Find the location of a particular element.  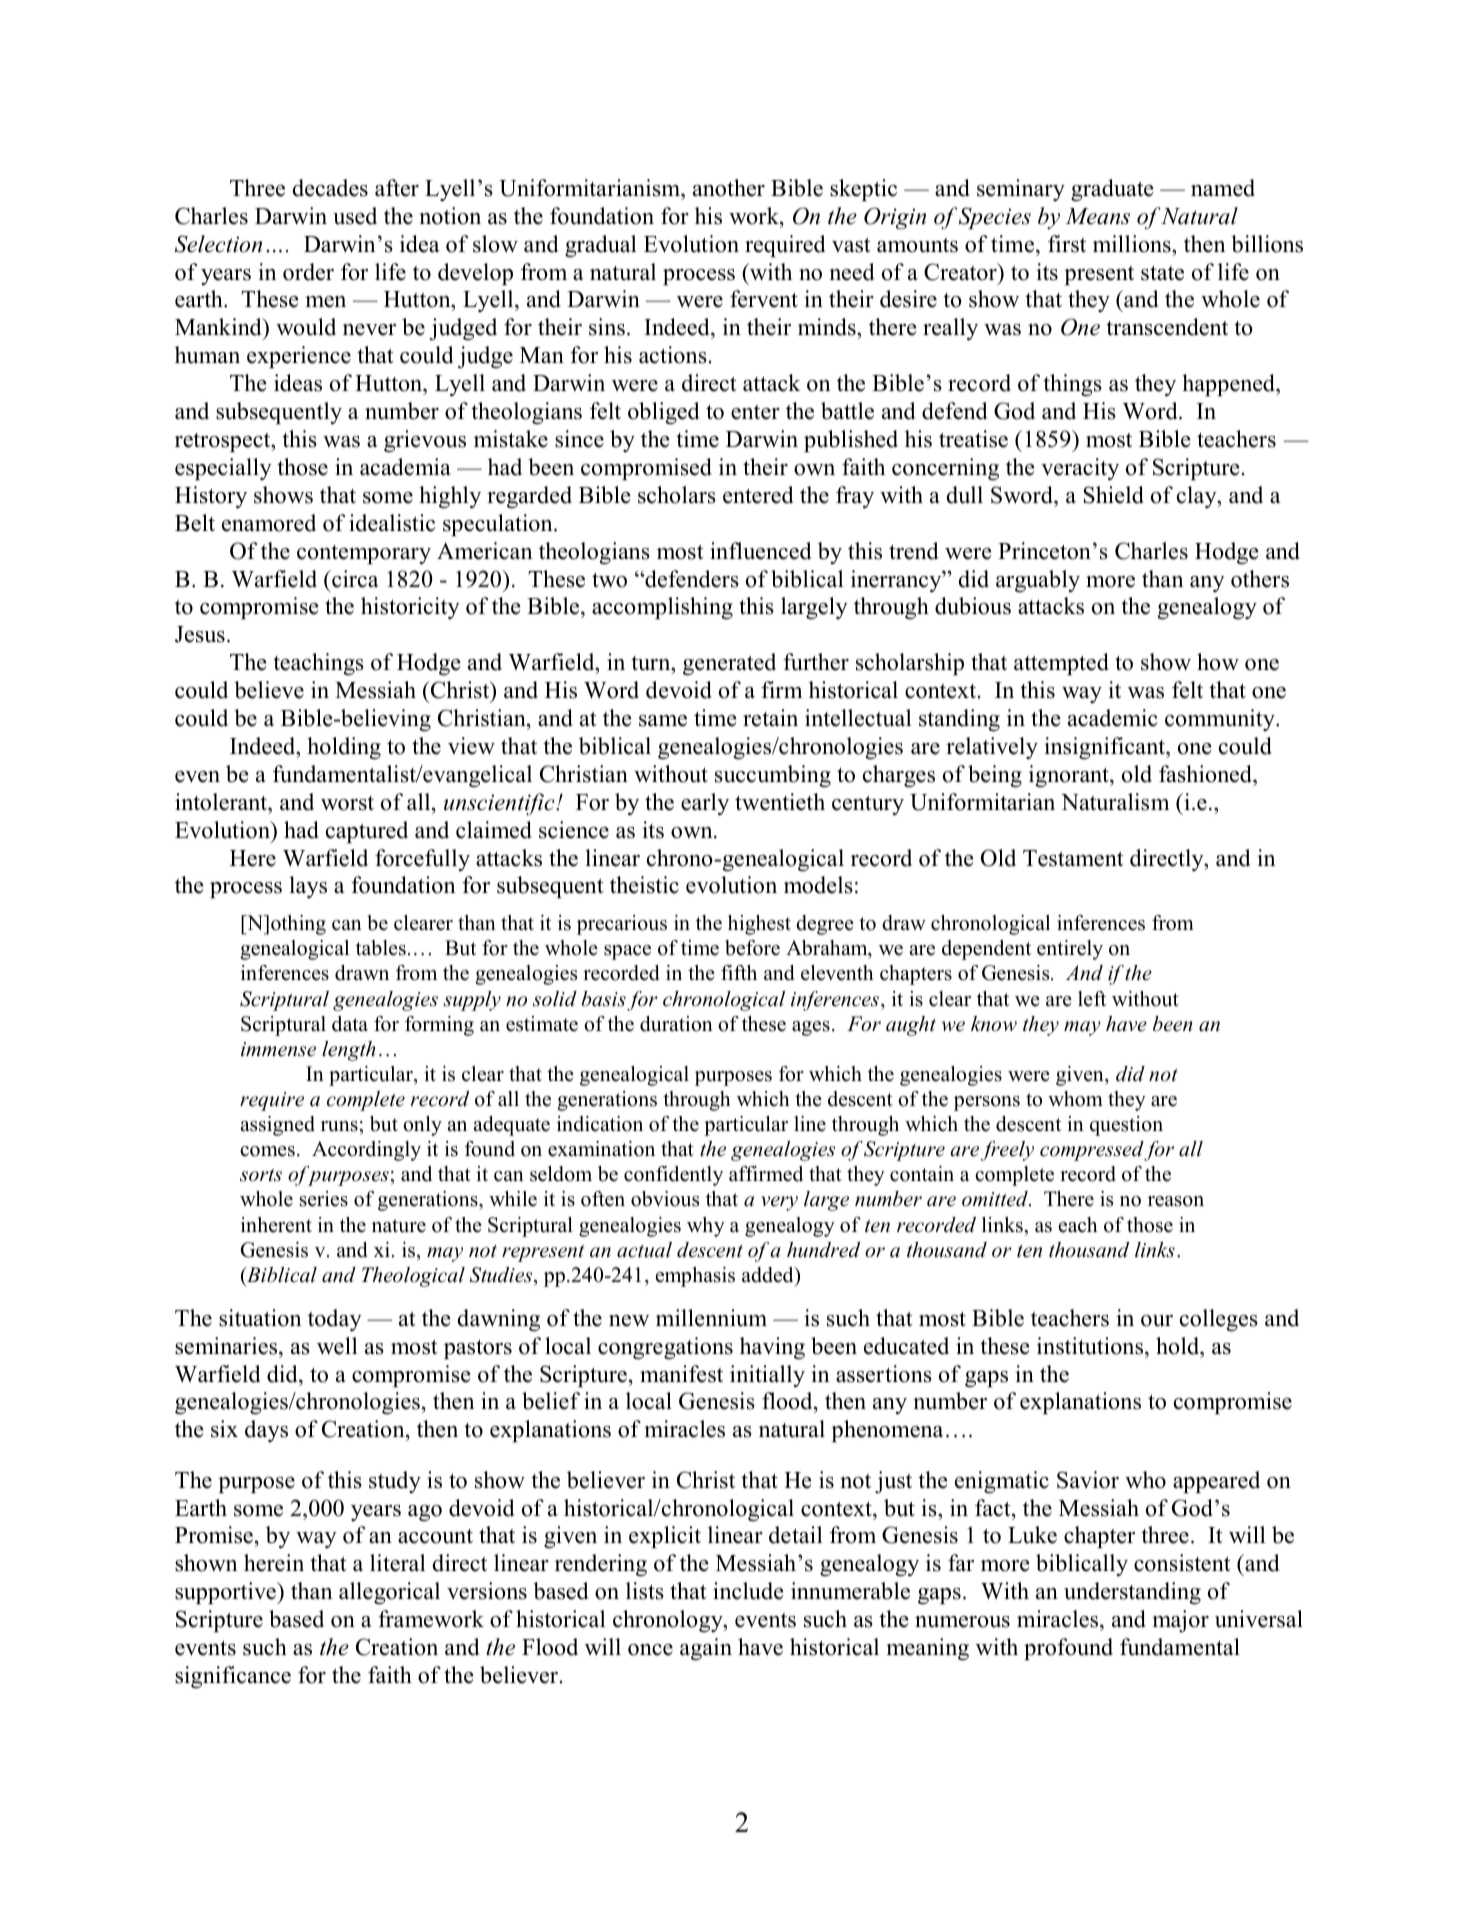

compressed is located at coordinates (1092, 1151).
